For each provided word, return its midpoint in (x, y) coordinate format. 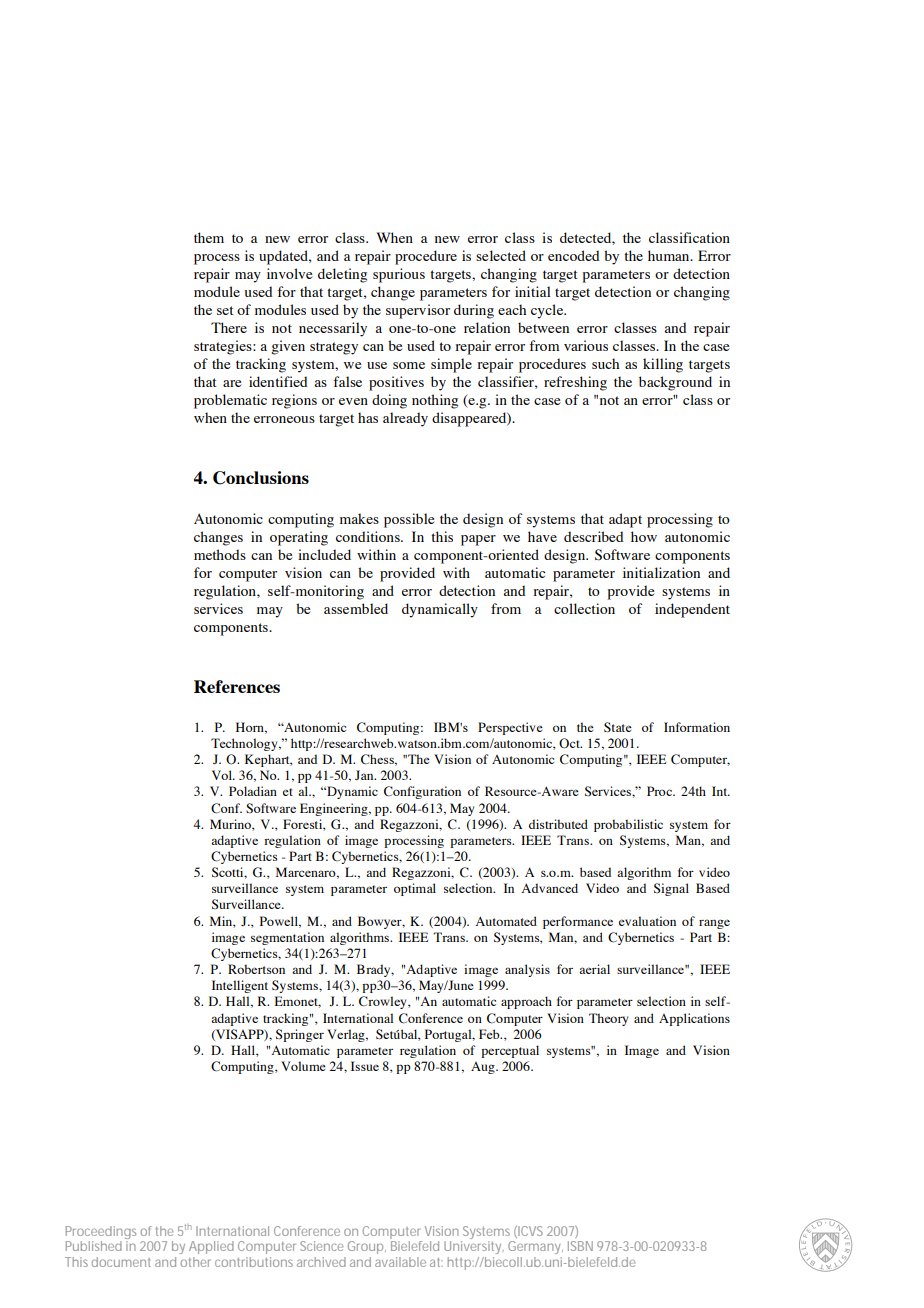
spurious (399, 275)
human (670, 255)
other (196, 1262)
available (400, 1262)
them (209, 237)
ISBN (580, 1246)
